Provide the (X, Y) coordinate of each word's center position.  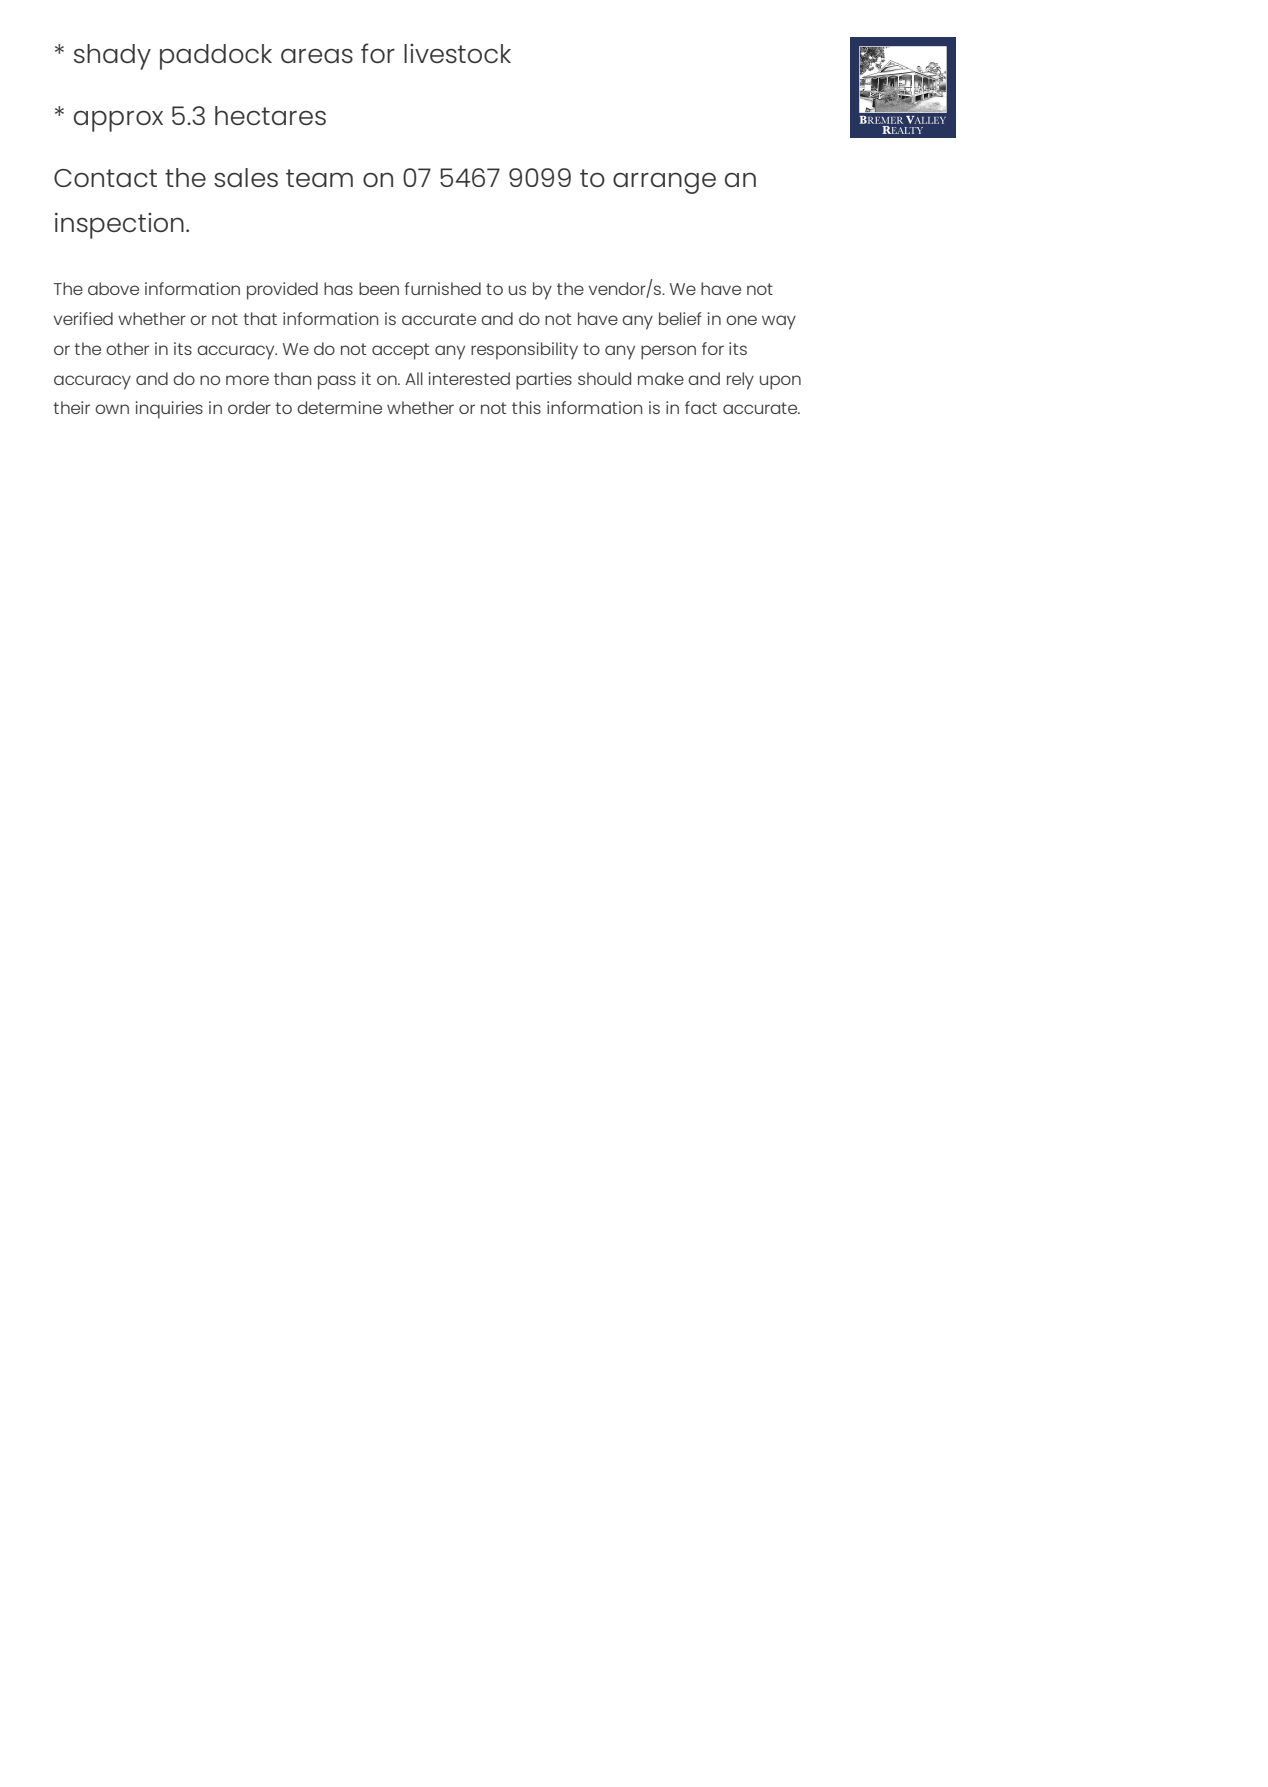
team (319, 178)
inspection (119, 225)
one (741, 320)
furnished (442, 288)
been (379, 288)
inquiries (169, 410)
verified (83, 318)
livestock (457, 53)
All (414, 378)
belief (680, 318)
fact (701, 407)
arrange (664, 183)
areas (317, 55)
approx (118, 121)
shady (112, 57)
